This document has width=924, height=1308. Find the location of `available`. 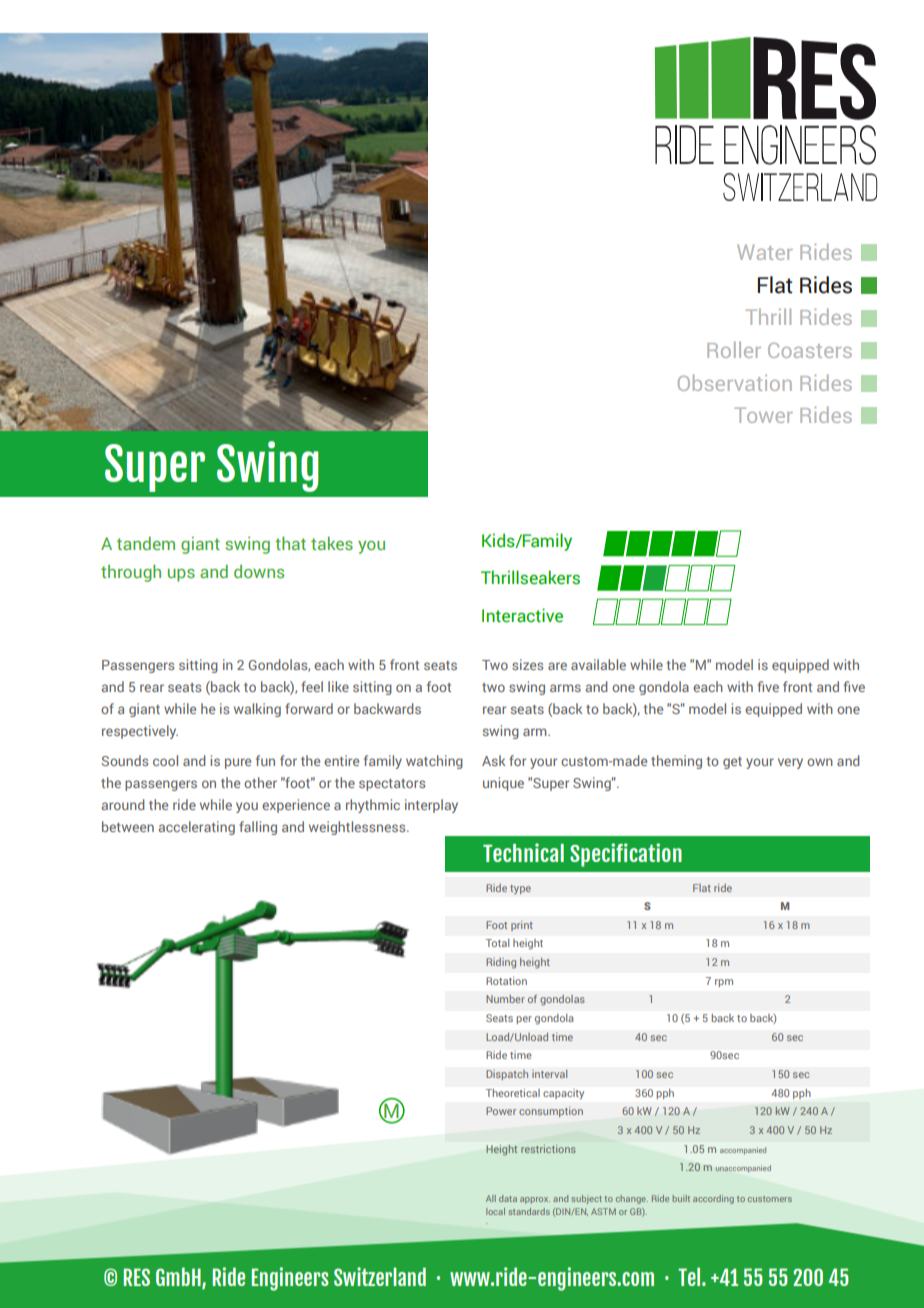

available is located at coordinates (598, 664).
